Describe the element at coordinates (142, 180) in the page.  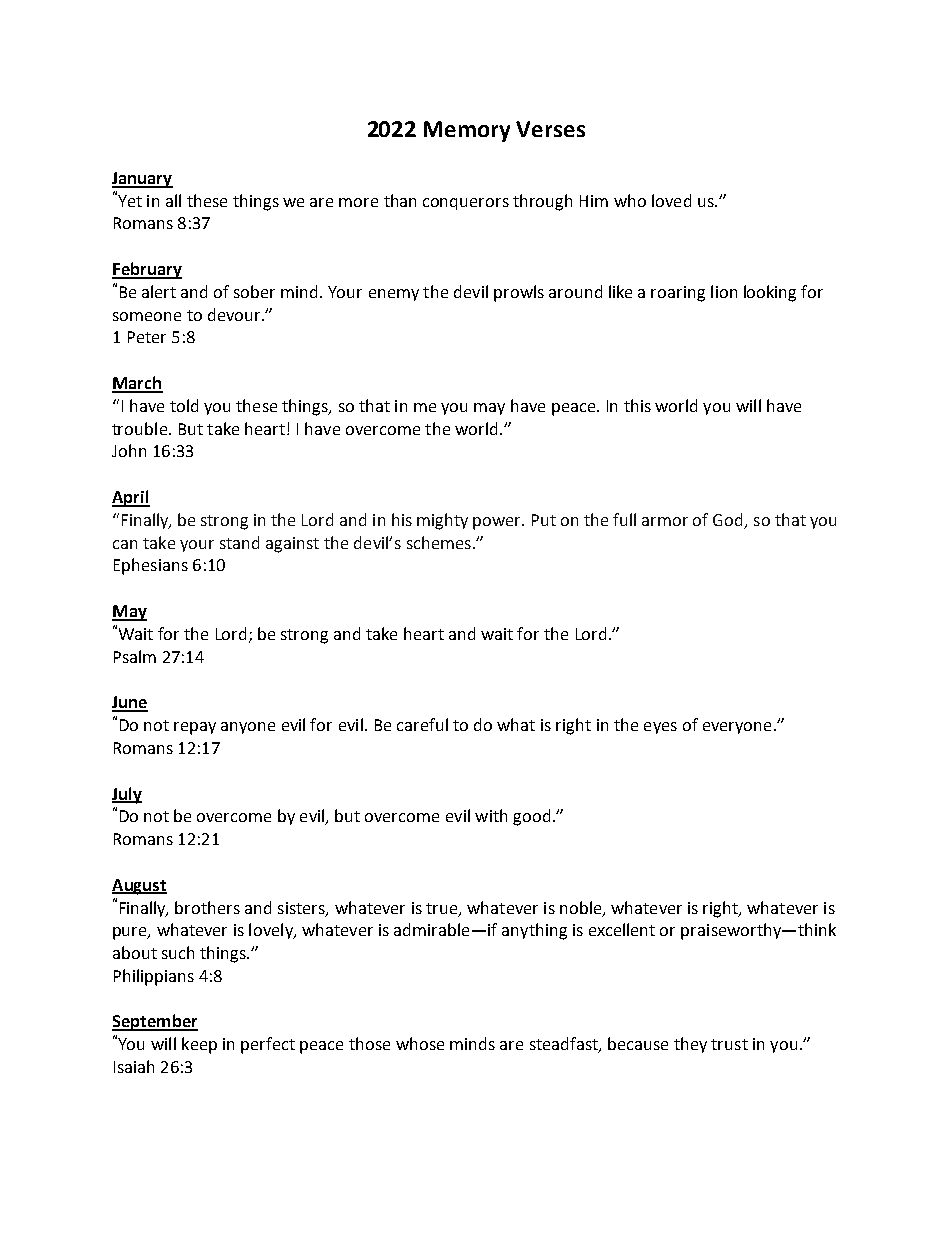
I see `January` at that location.
